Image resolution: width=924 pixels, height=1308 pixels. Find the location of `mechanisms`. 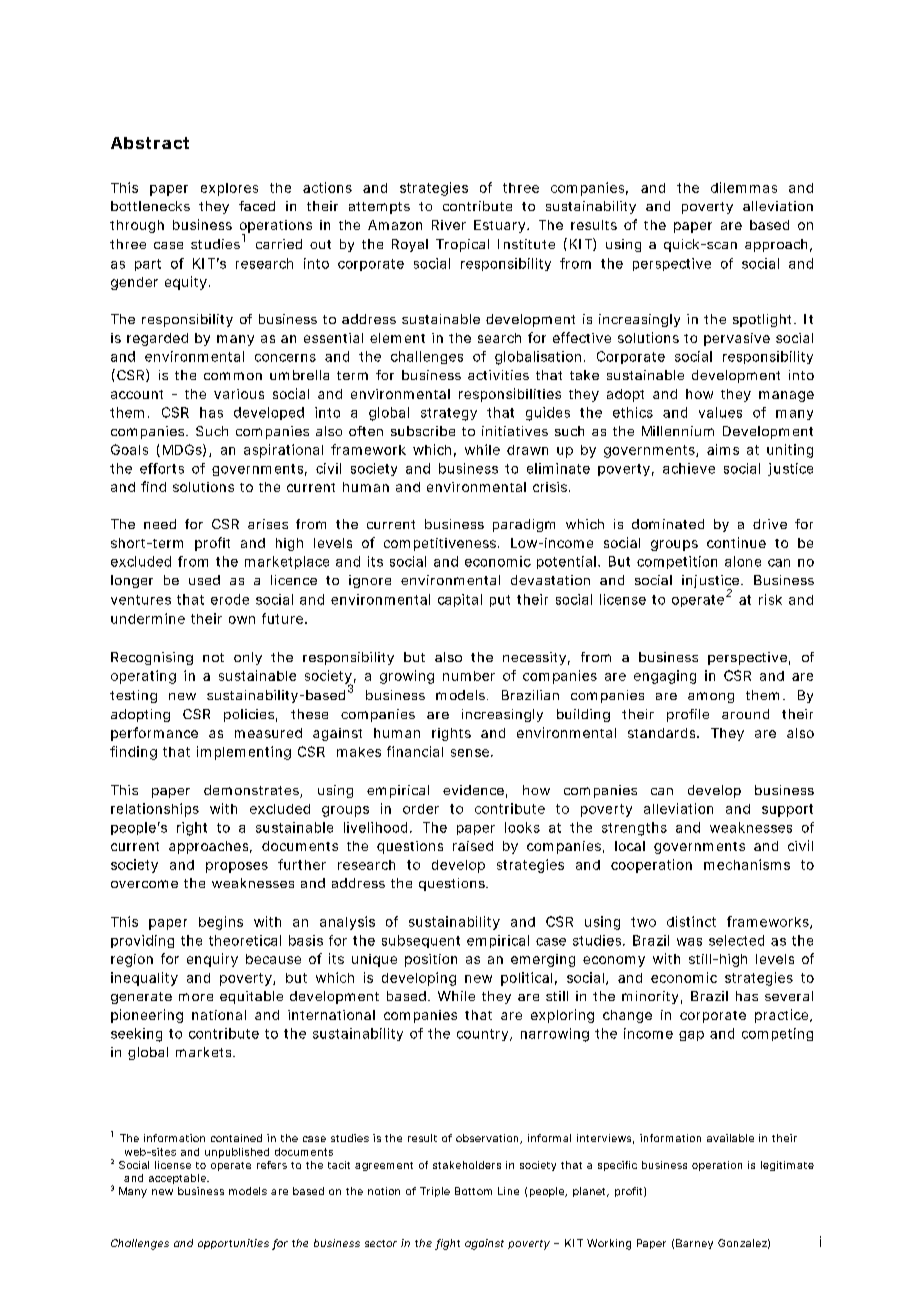

mechanisms is located at coordinates (747, 864).
